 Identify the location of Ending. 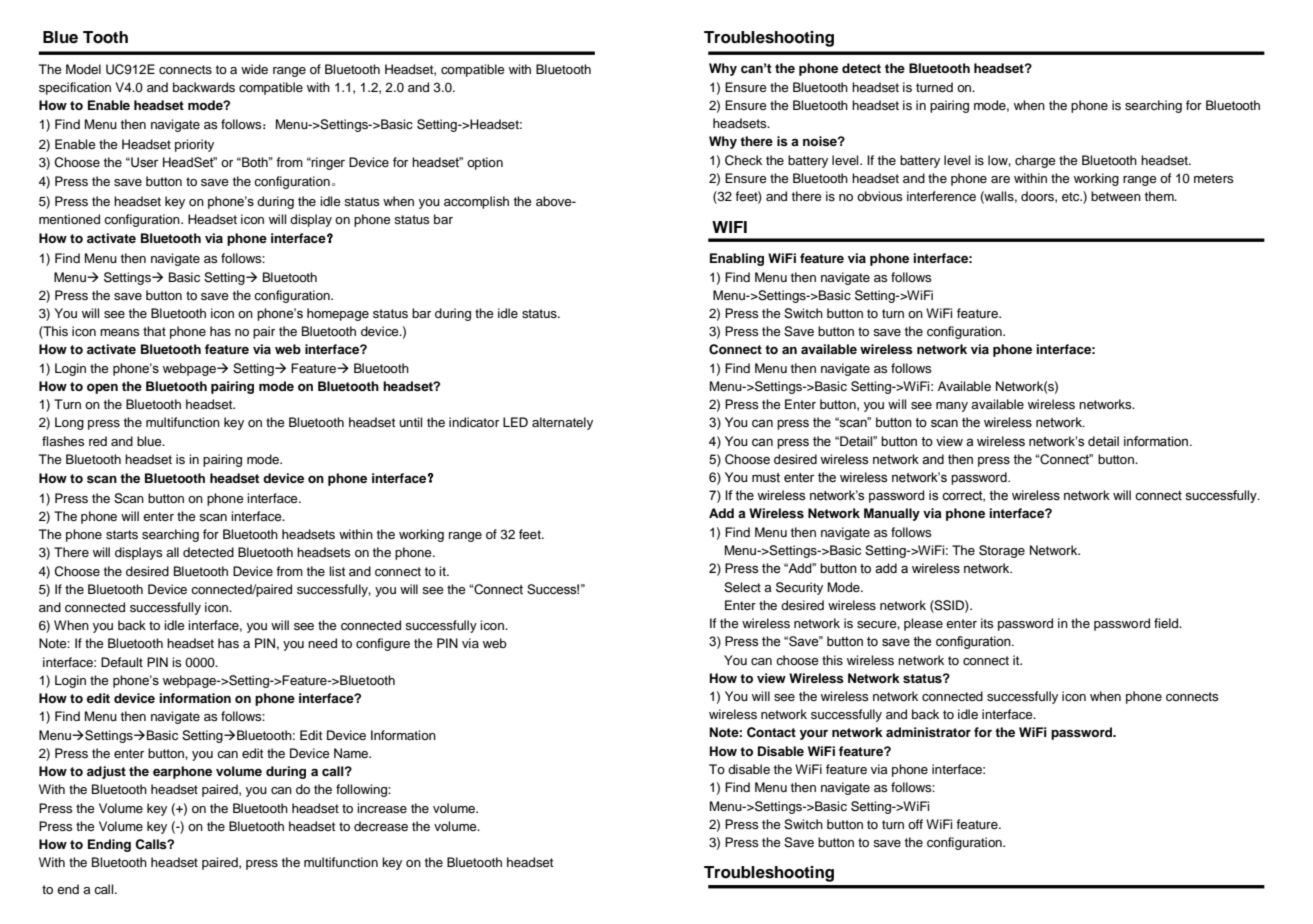
(109, 845).
